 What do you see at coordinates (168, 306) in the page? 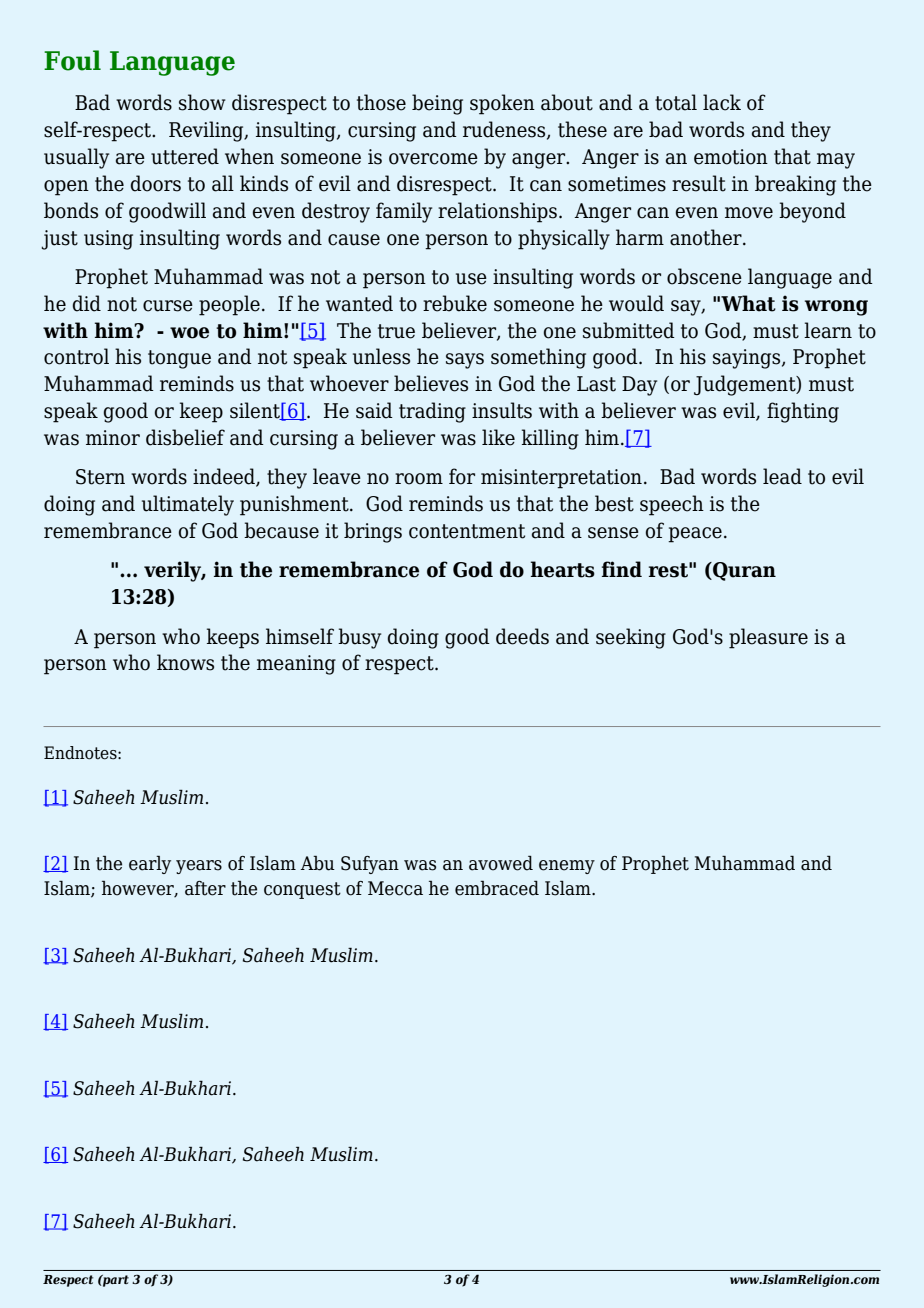
I see `curse` at bounding box center [168, 306].
